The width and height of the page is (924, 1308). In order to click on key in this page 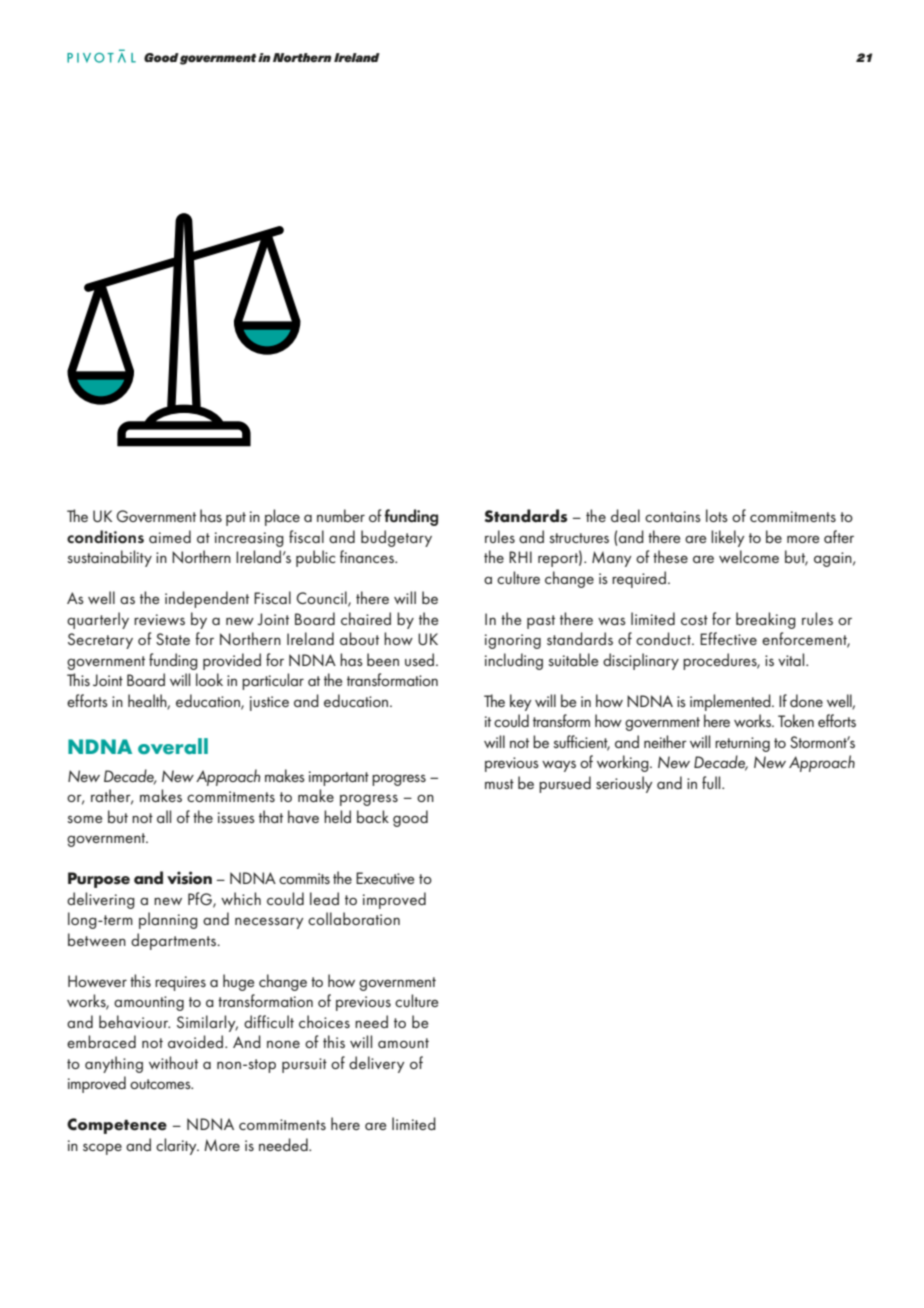, I will do `click(521, 702)`.
